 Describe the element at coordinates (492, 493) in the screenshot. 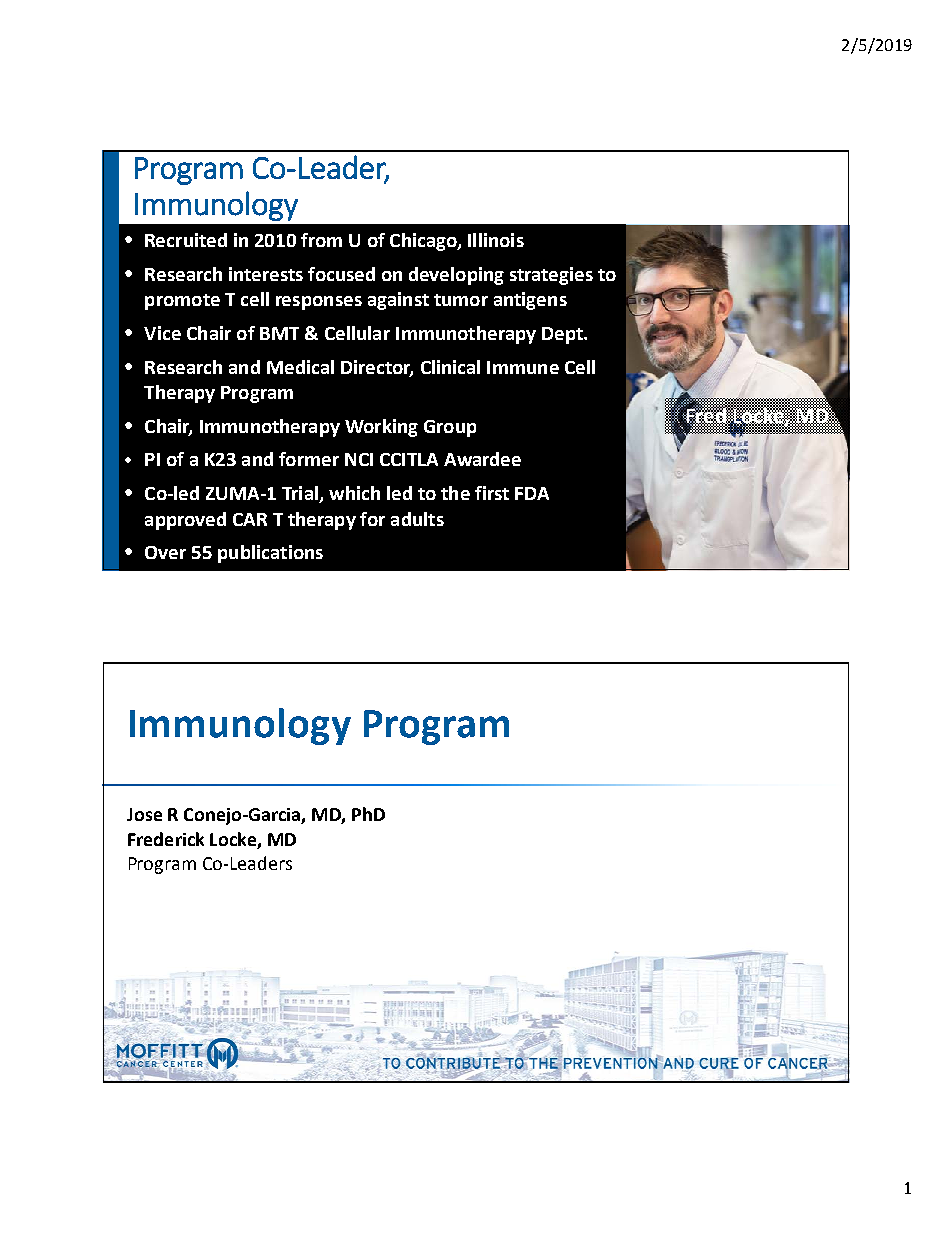

I see `first` at that location.
